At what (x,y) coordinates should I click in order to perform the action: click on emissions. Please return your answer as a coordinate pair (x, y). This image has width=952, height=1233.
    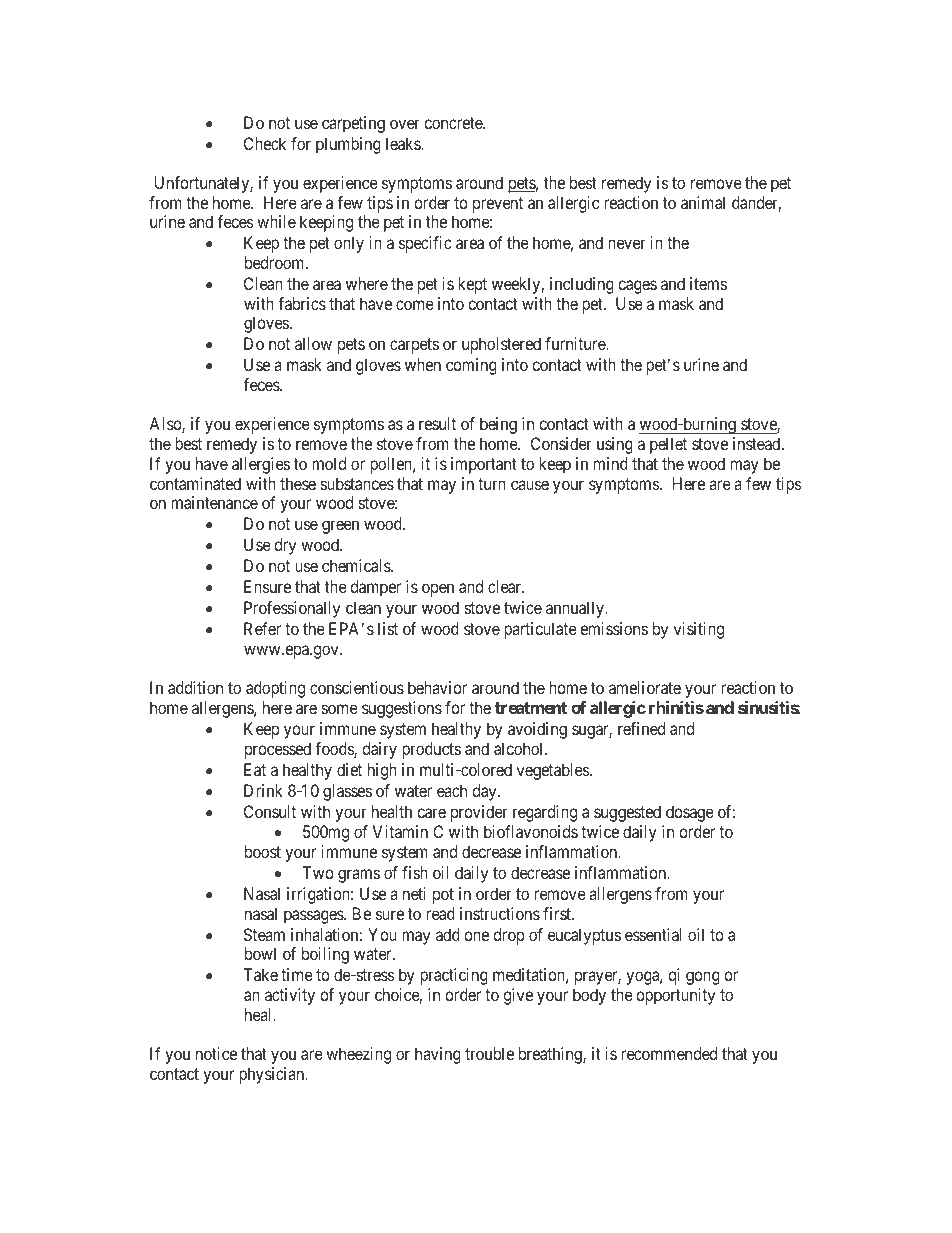
    Looking at the image, I should click on (614, 628).
